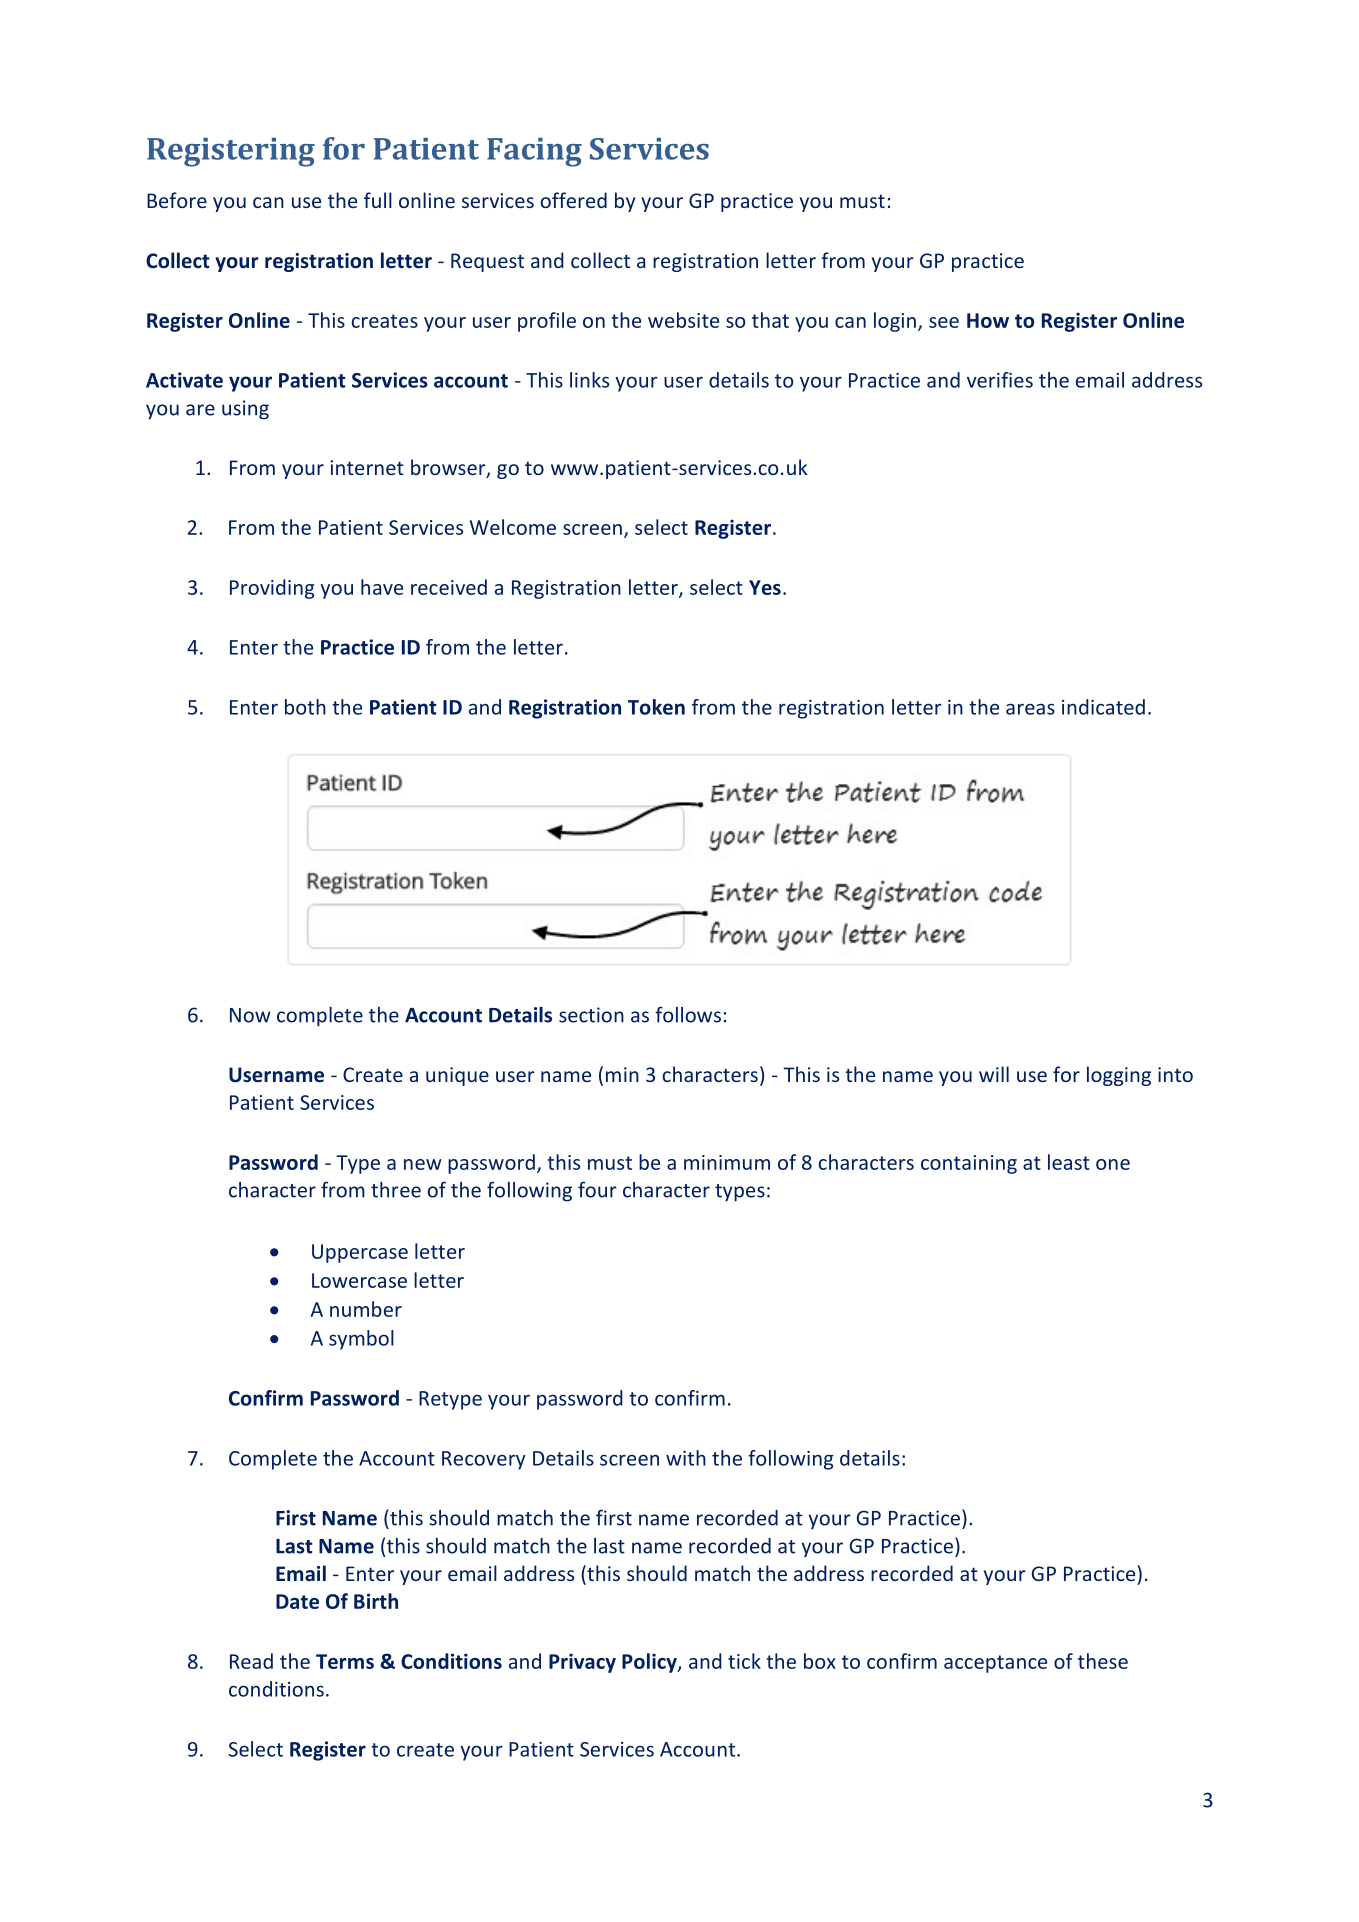  I want to click on Date, so click(297, 1601).
